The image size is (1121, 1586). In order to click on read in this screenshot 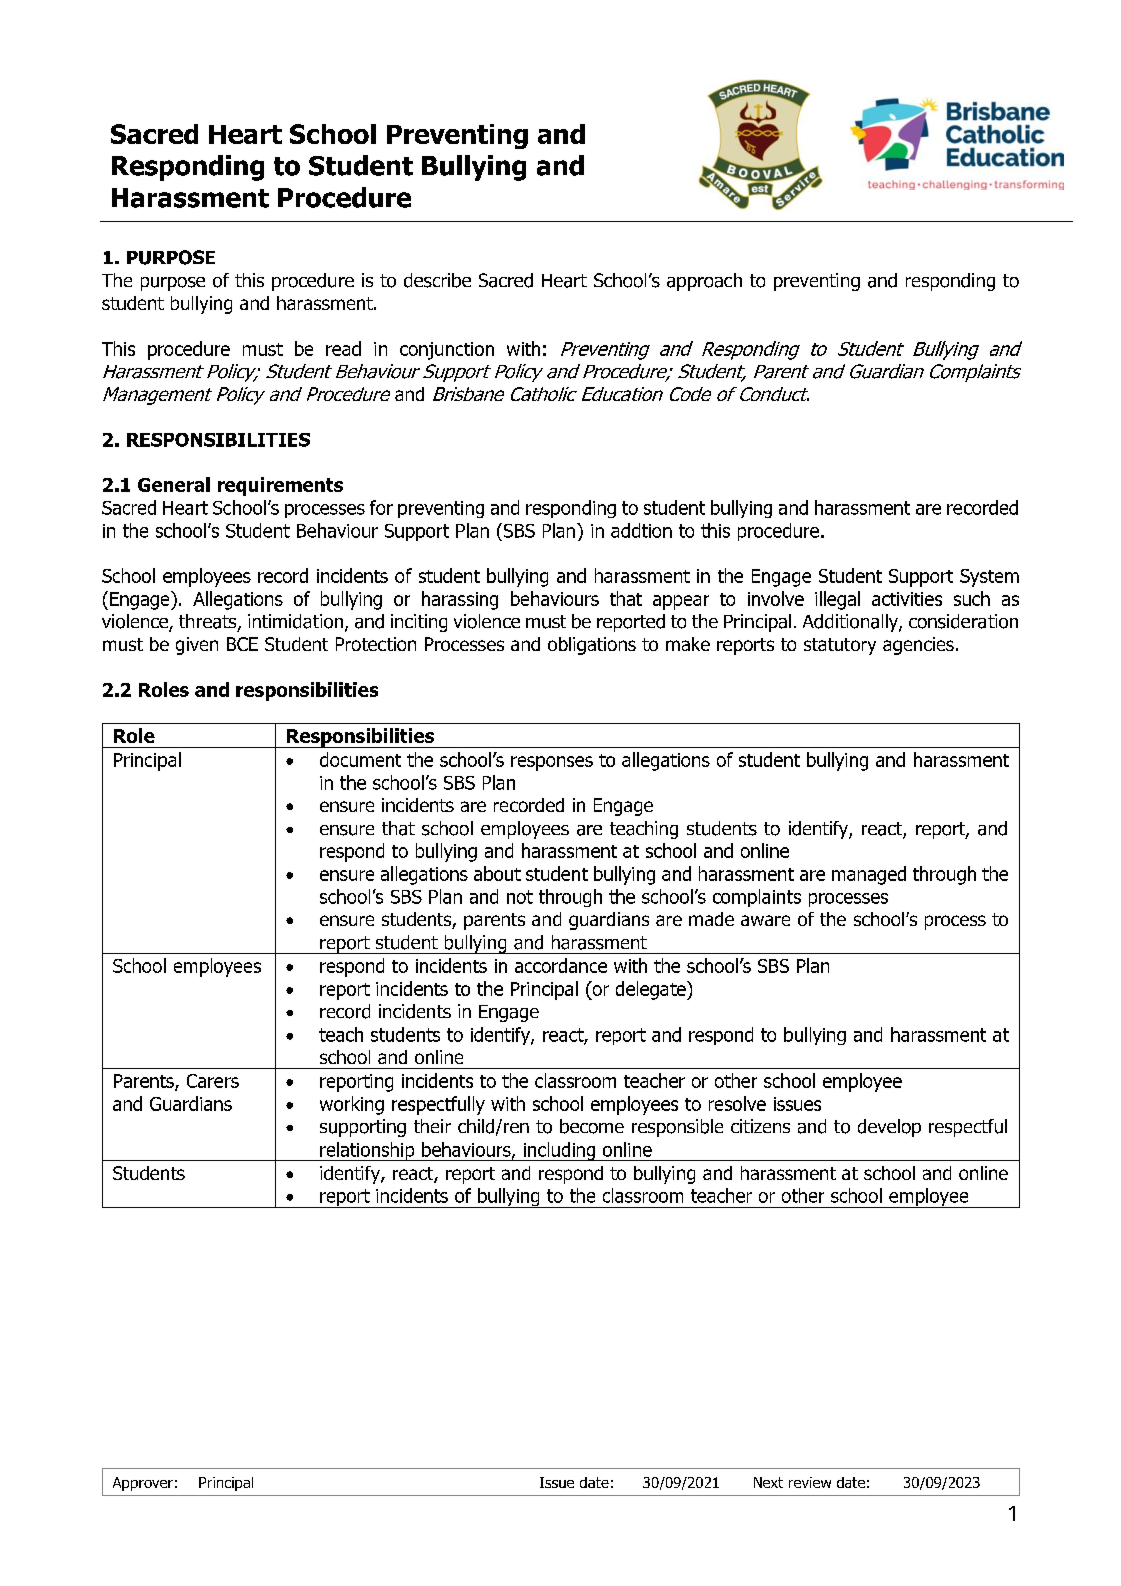, I will do `click(343, 348)`.
